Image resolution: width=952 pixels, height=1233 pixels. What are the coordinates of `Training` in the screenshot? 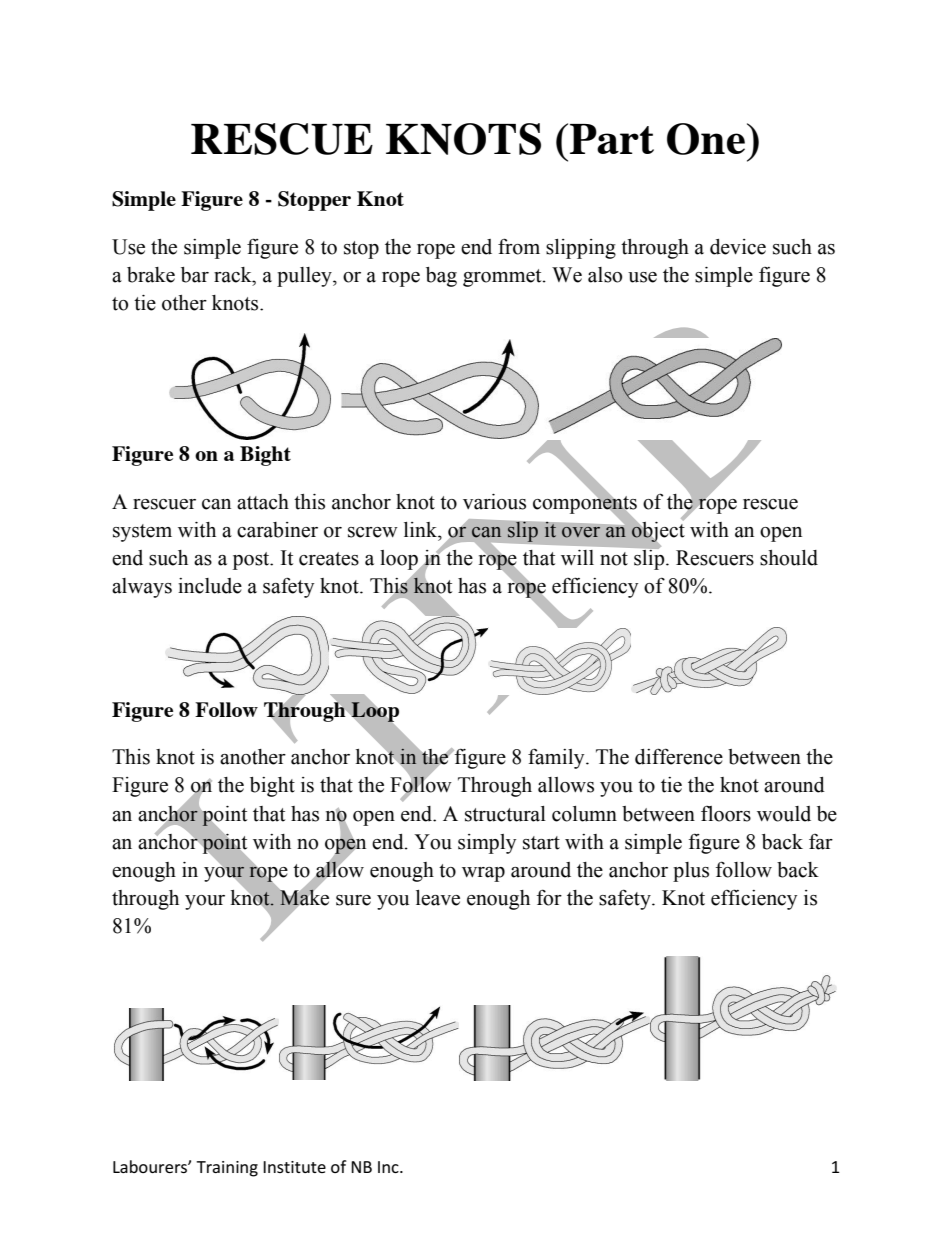 It's located at (227, 1169).
